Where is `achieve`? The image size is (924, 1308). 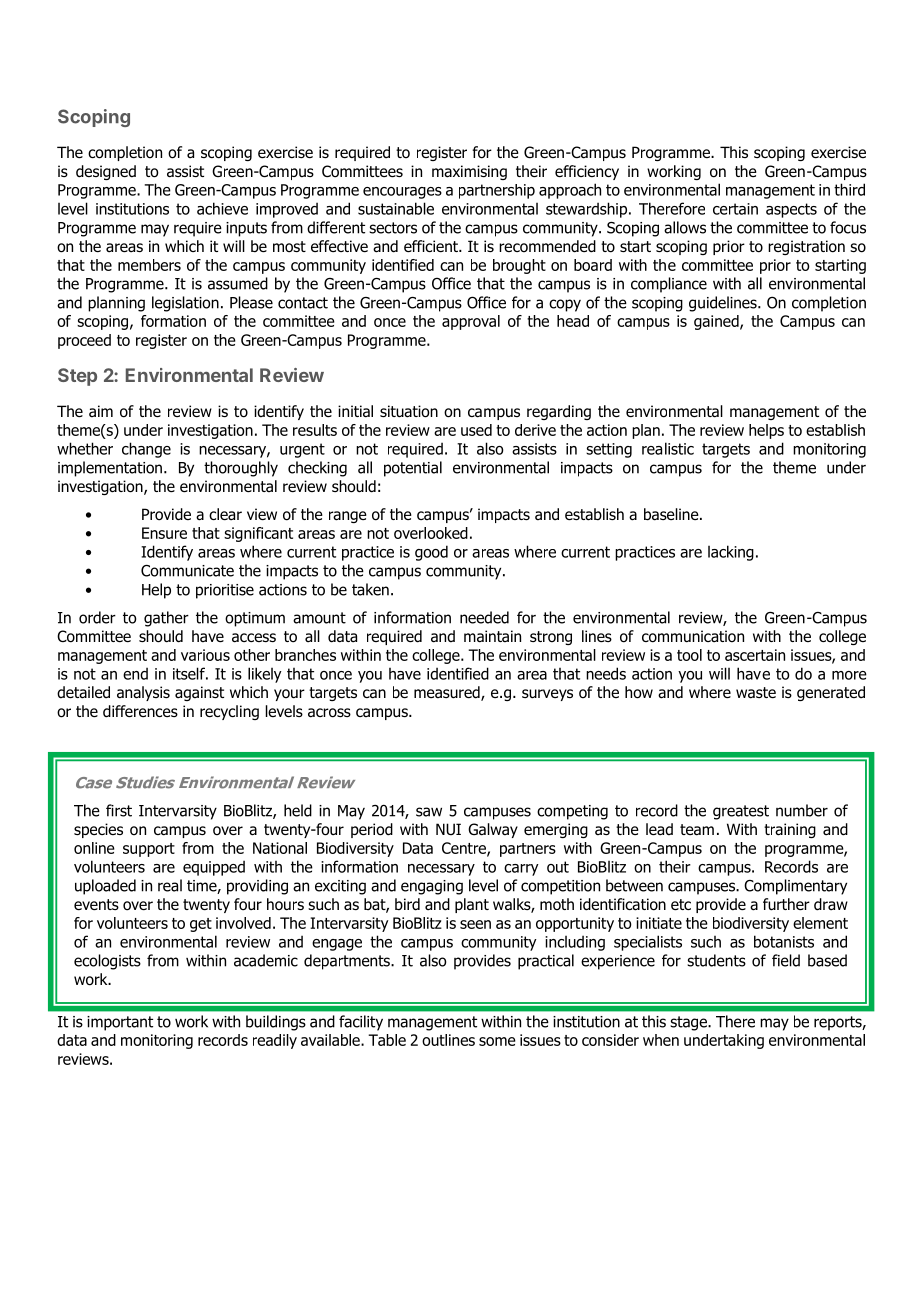
achieve is located at coordinates (222, 208).
